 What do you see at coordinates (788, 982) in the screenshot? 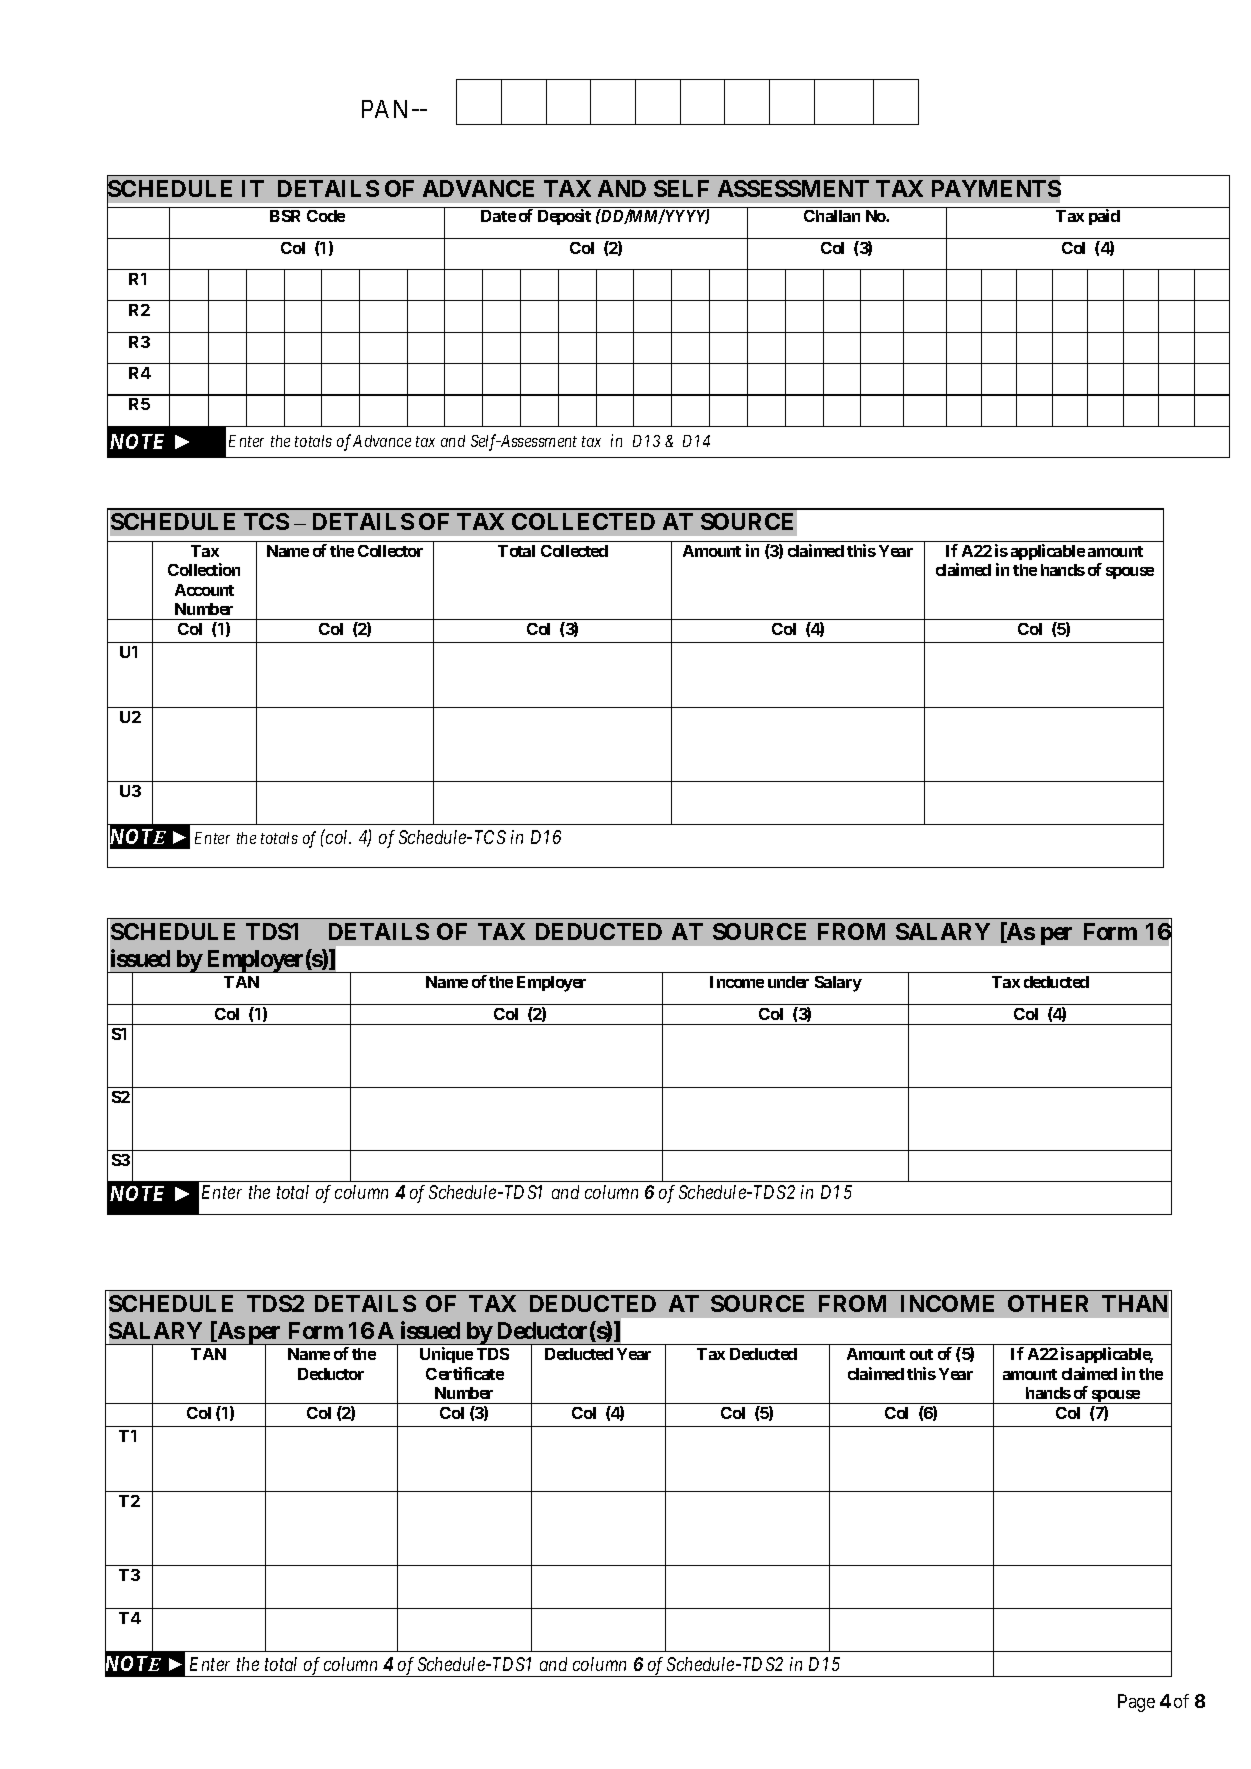
I see `under` at bounding box center [788, 982].
